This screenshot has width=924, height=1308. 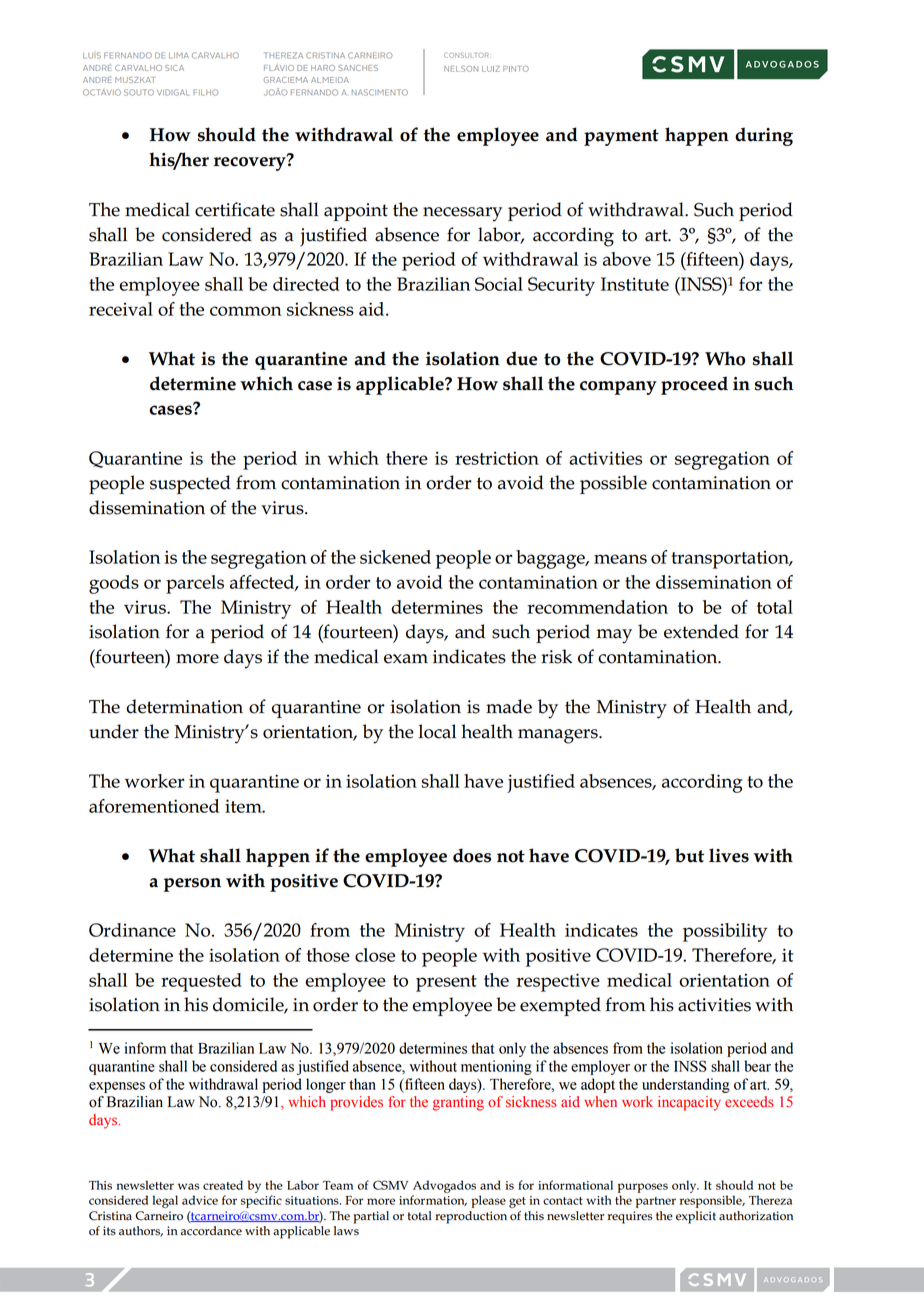 I want to click on payment, so click(x=621, y=137).
